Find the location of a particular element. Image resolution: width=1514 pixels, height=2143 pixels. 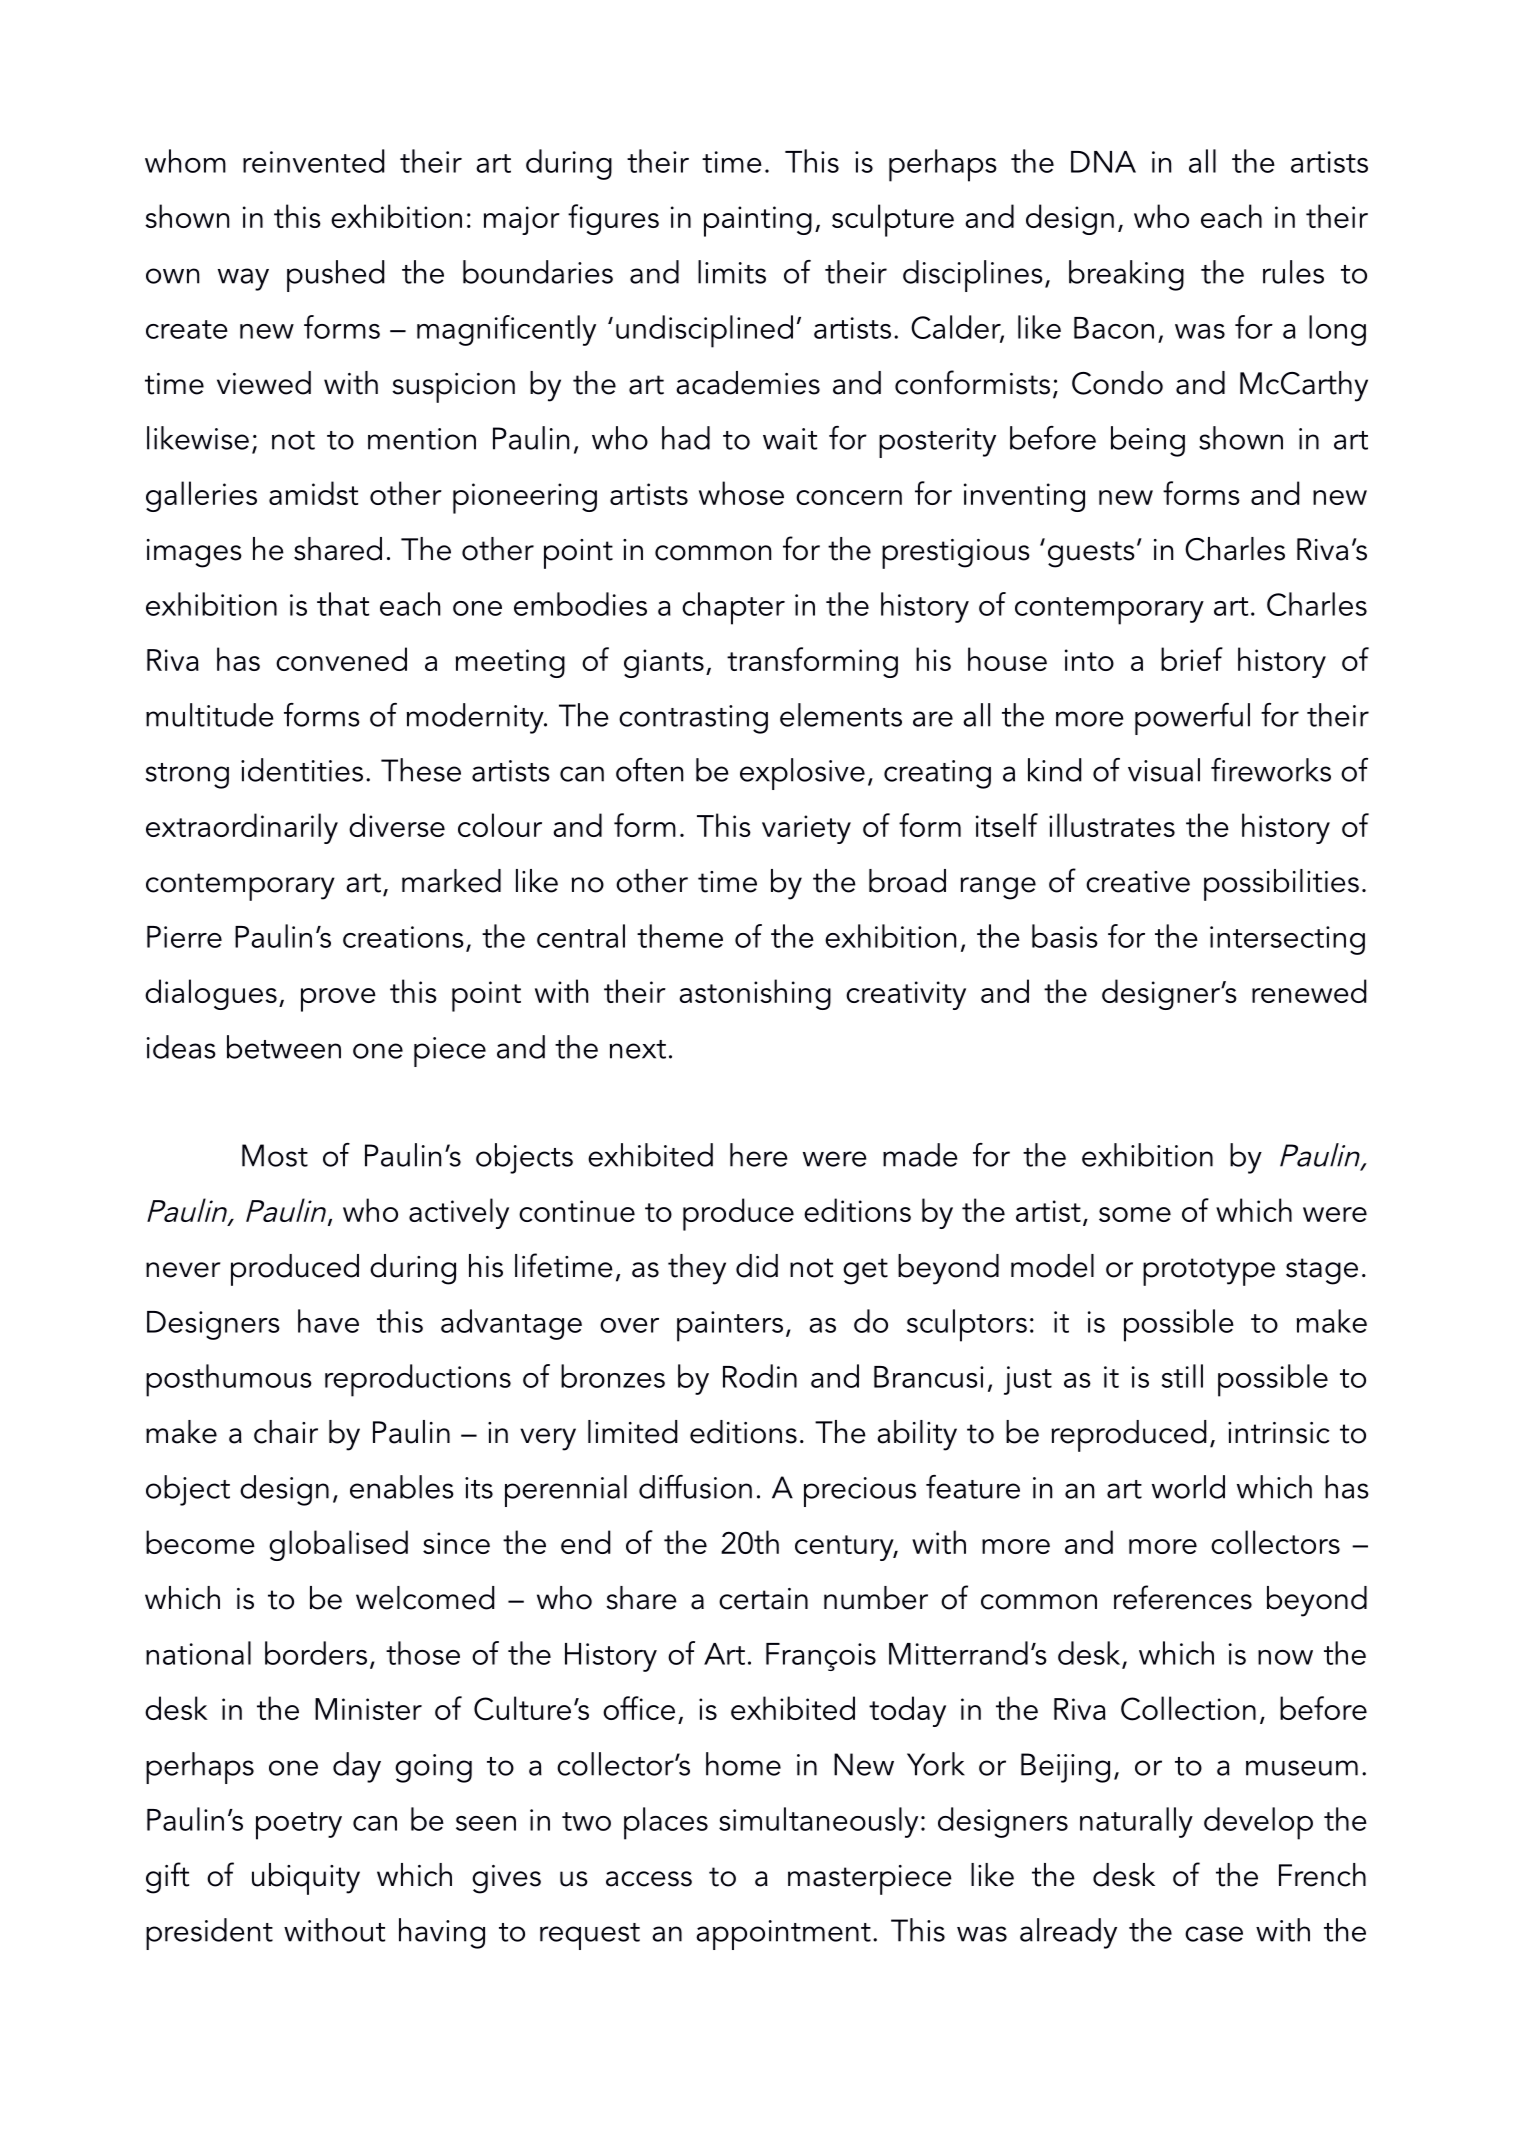

identities is located at coordinates (302, 770).
